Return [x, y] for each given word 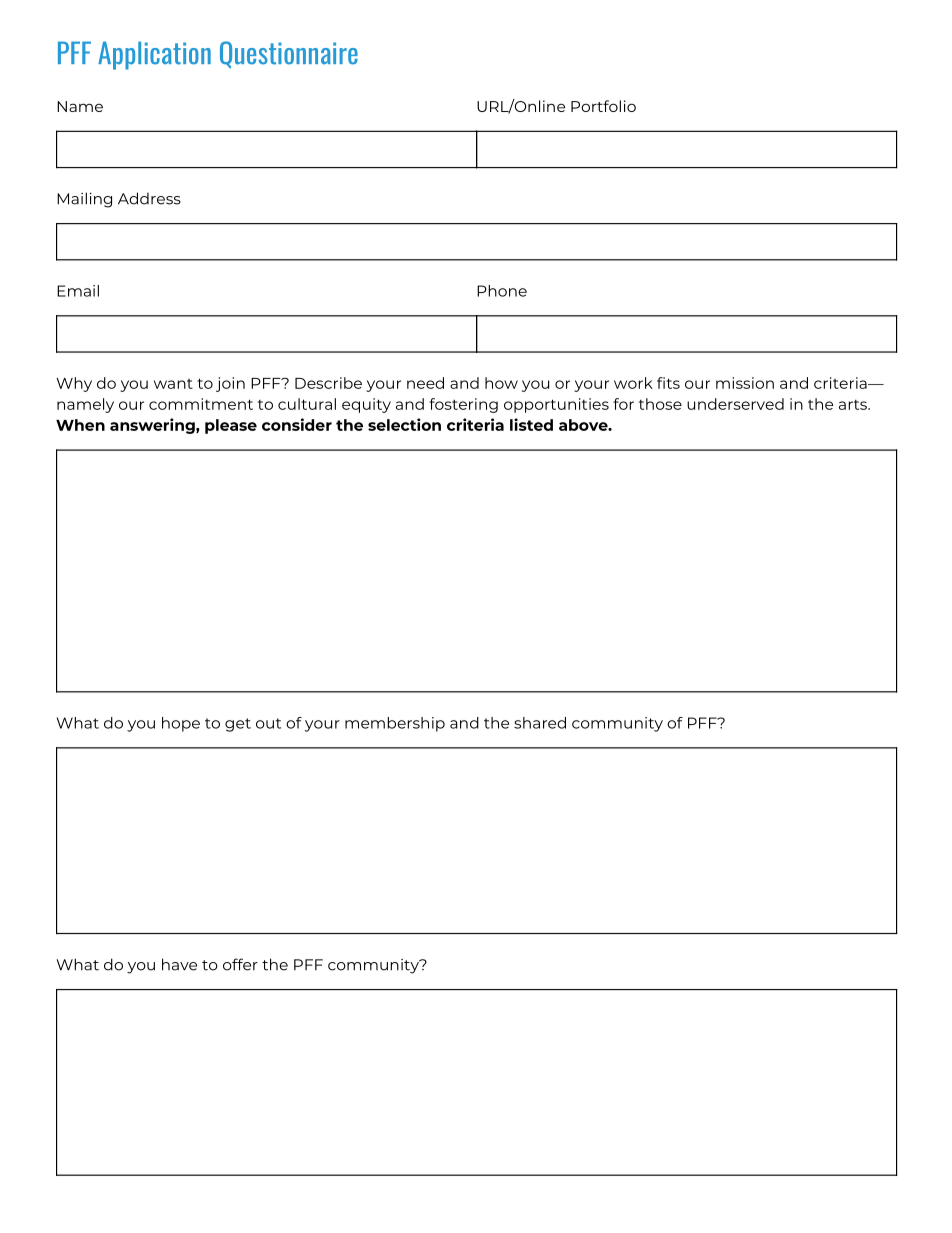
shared [540, 723]
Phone [502, 291]
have [179, 964]
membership [395, 724]
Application [154, 55]
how [501, 383]
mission [745, 383]
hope [181, 724]
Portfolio [603, 106]
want [173, 384]
